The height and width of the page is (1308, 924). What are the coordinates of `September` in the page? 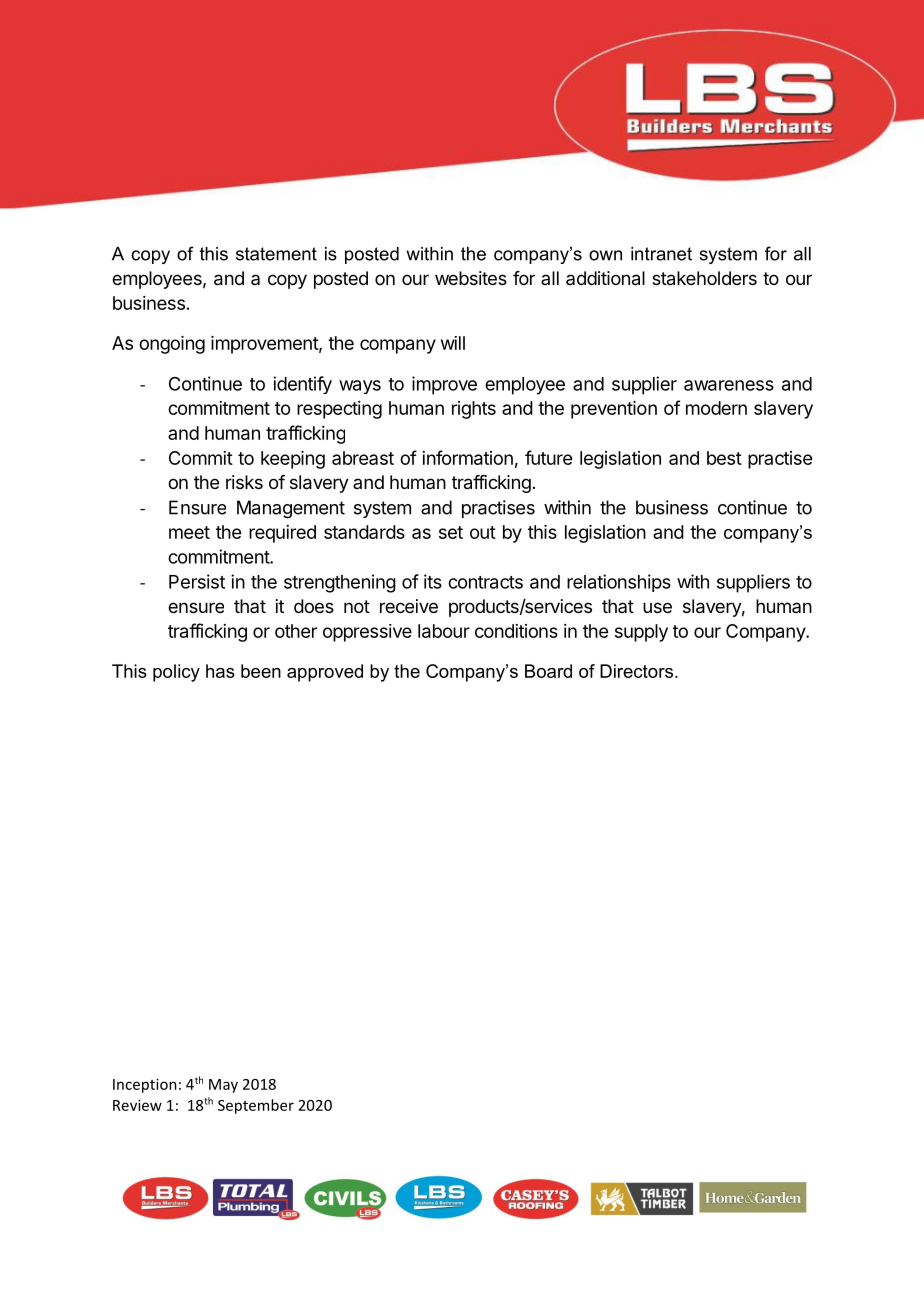 It's located at (256, 1106).
